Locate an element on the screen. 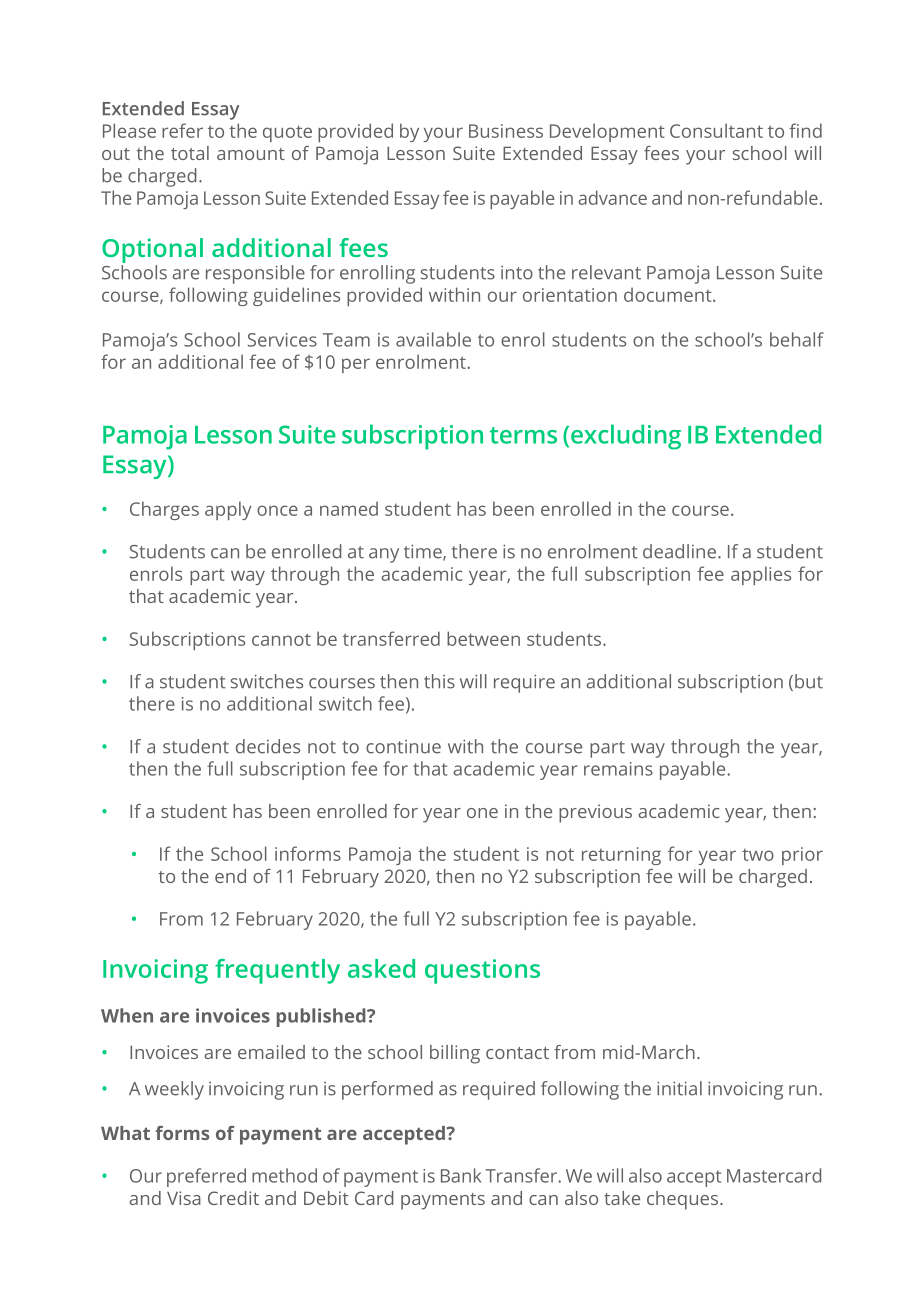  excluding is located at coordinates (626, 437).
